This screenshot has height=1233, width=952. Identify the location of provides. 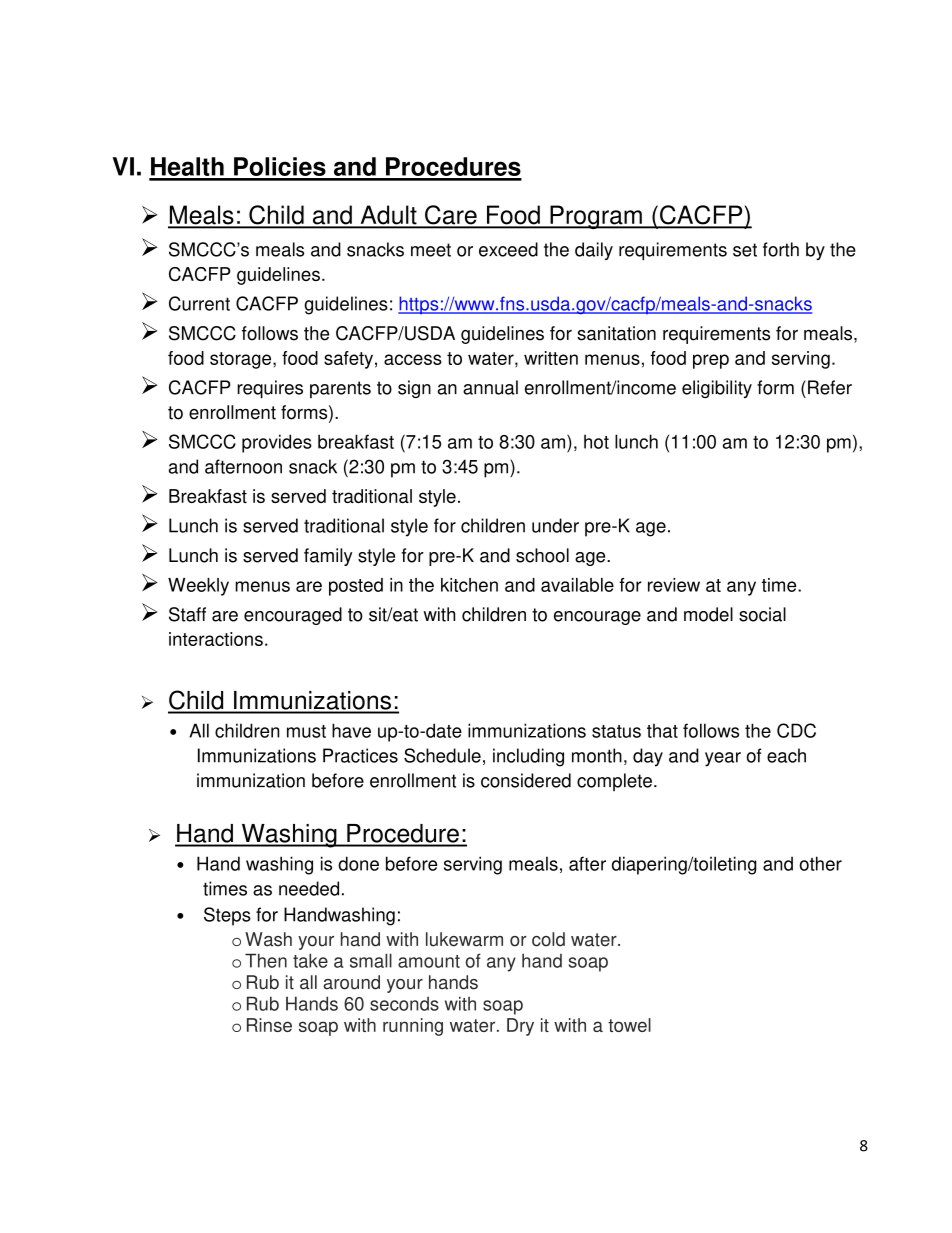
(277, 443).
